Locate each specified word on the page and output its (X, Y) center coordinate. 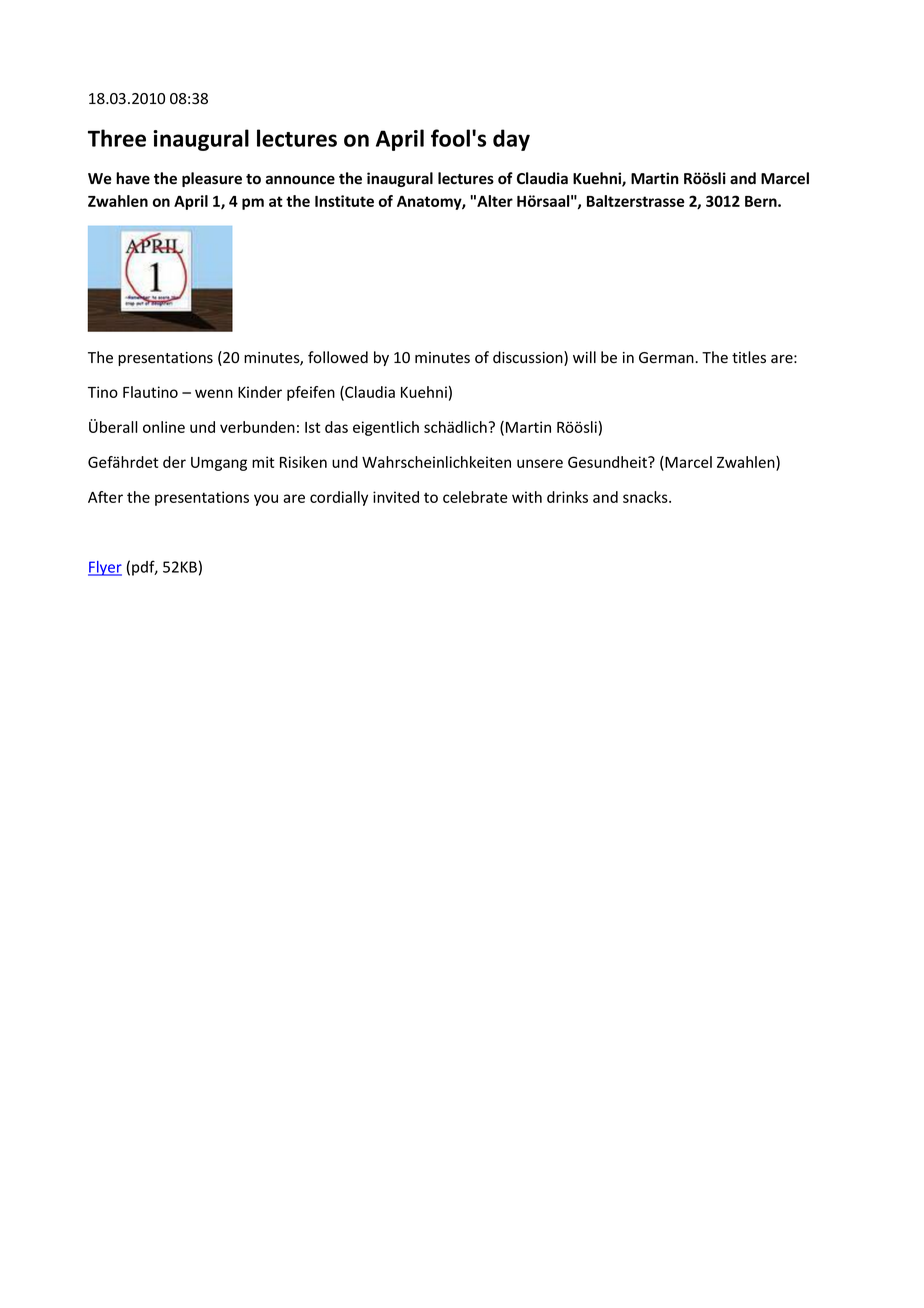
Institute (344, 201)
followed (338, 357)
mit (263, 462)
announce (300, 180)
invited (396, 497)
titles (749, 357)
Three (117, 138)
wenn (214, 393)
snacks (646, 497)
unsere (540, 463)
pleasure (212, 179)
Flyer (105, 568)
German (667, 358)
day (511, 140)
